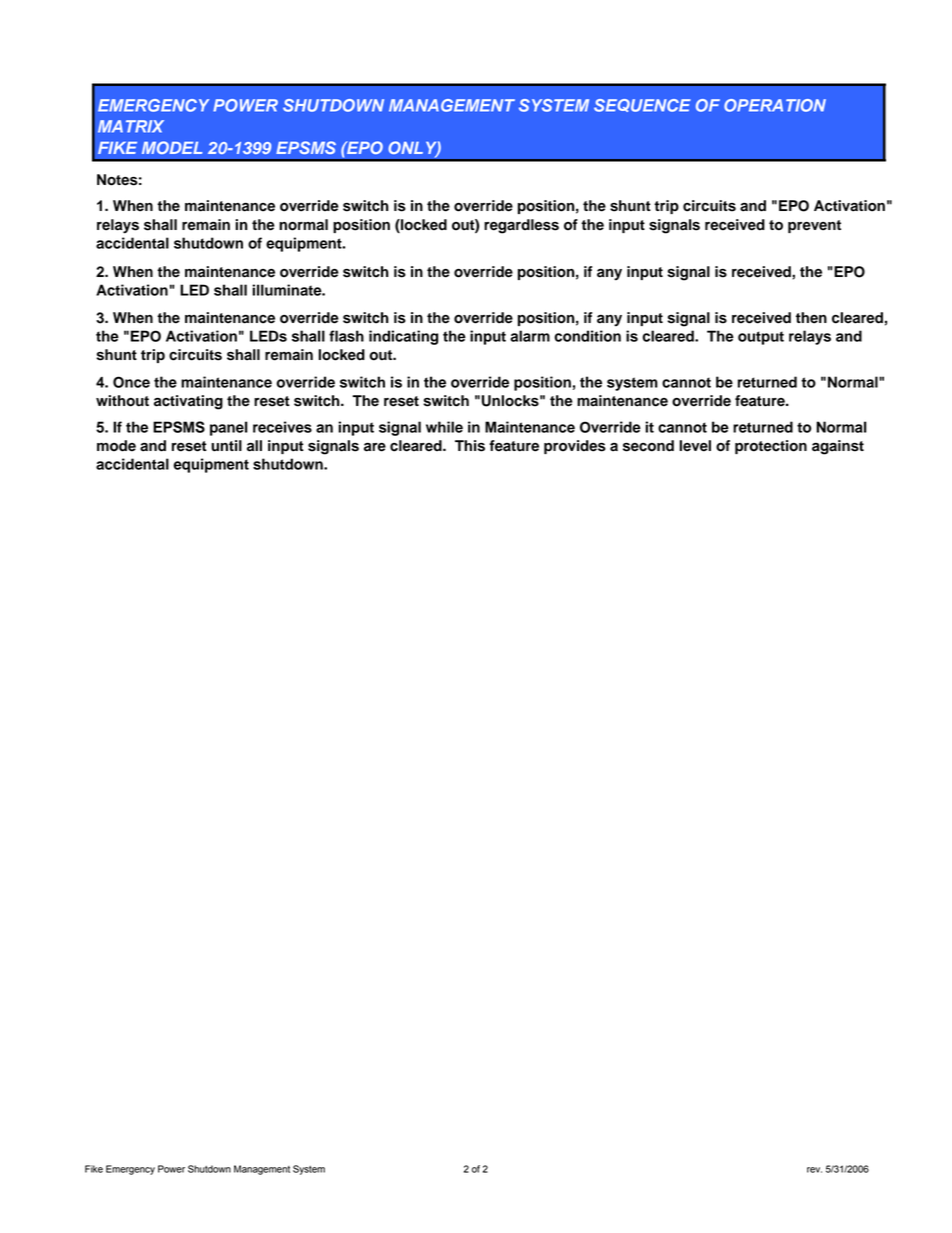 This screenshot has height=1233, width=952. Describe the element at coordinates (226, 446) in the screenshot. I see `until` at that location.
